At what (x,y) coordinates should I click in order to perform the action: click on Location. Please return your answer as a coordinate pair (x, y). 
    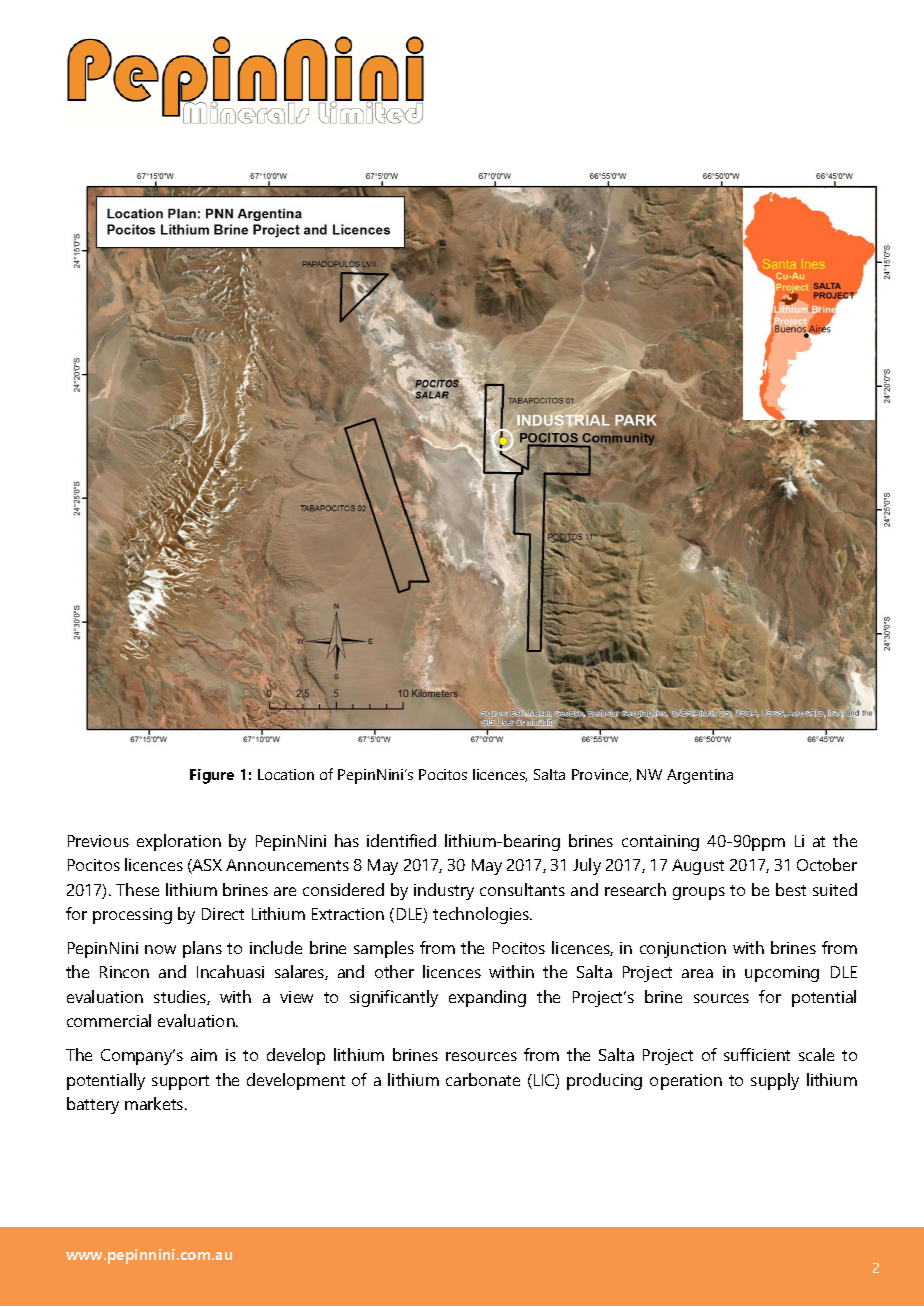
    Looking at the image, I should click on (286, 774).
